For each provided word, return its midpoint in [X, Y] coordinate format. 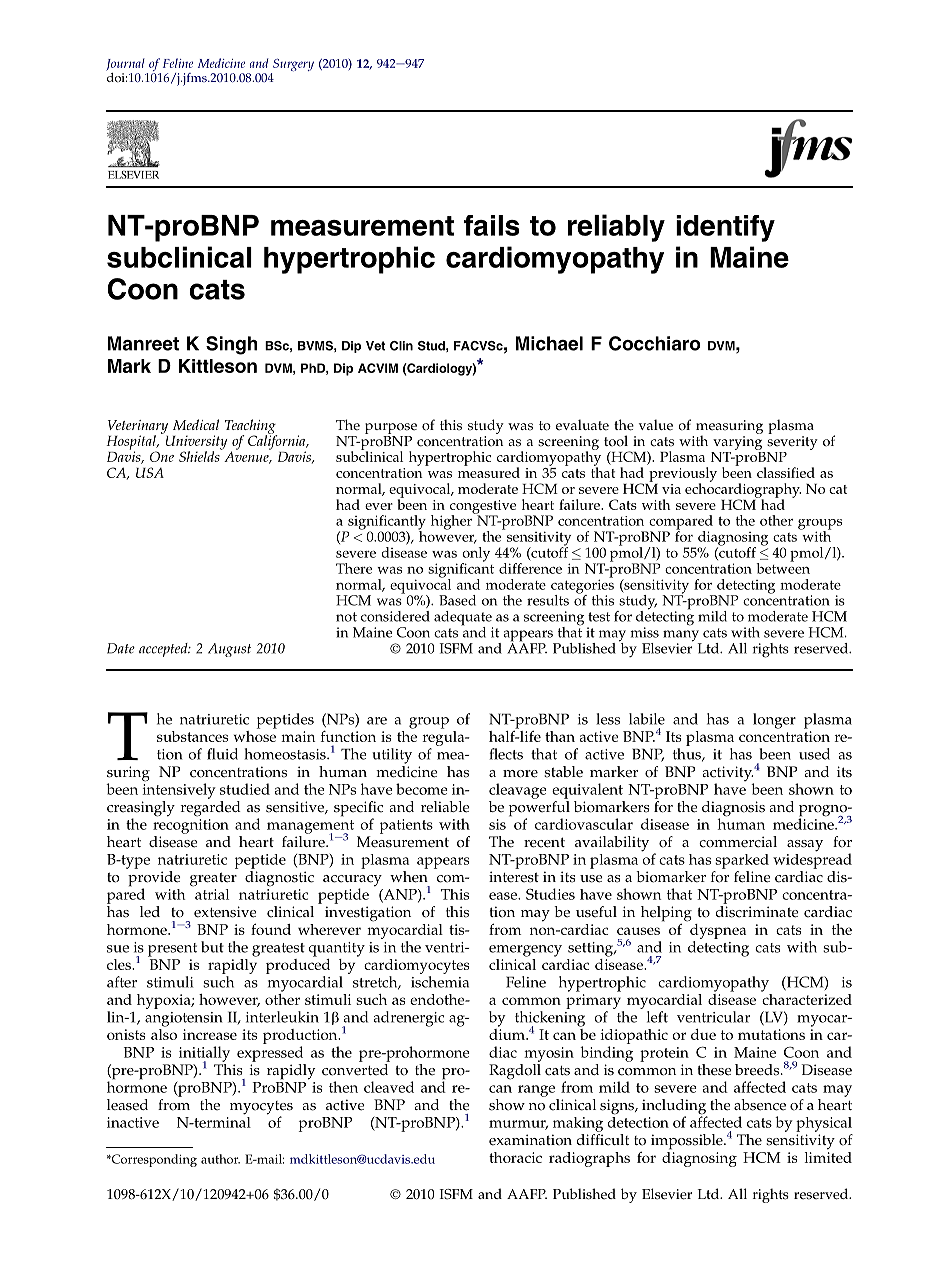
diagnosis [733, 810]
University [195, 442]
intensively [179, 790]
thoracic [515, 1157]
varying [737, 443]
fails [491, 225]
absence [760, 1105]
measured [489, 471]
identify [725, 228]
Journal [125, 64]
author [220, 1159]
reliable [445, 807]
